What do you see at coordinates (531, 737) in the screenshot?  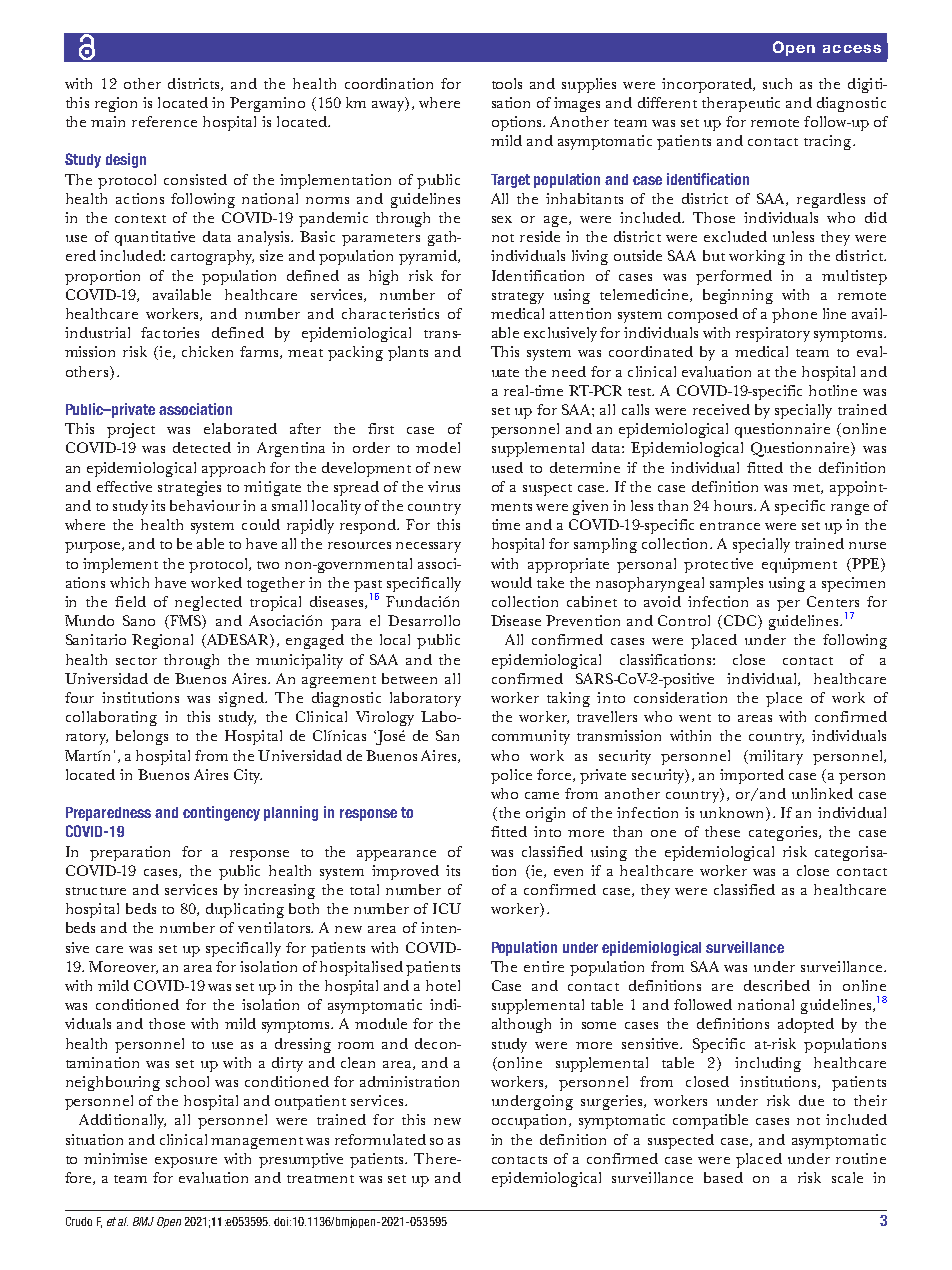 I see `community` at bounding box center [531, 737].
